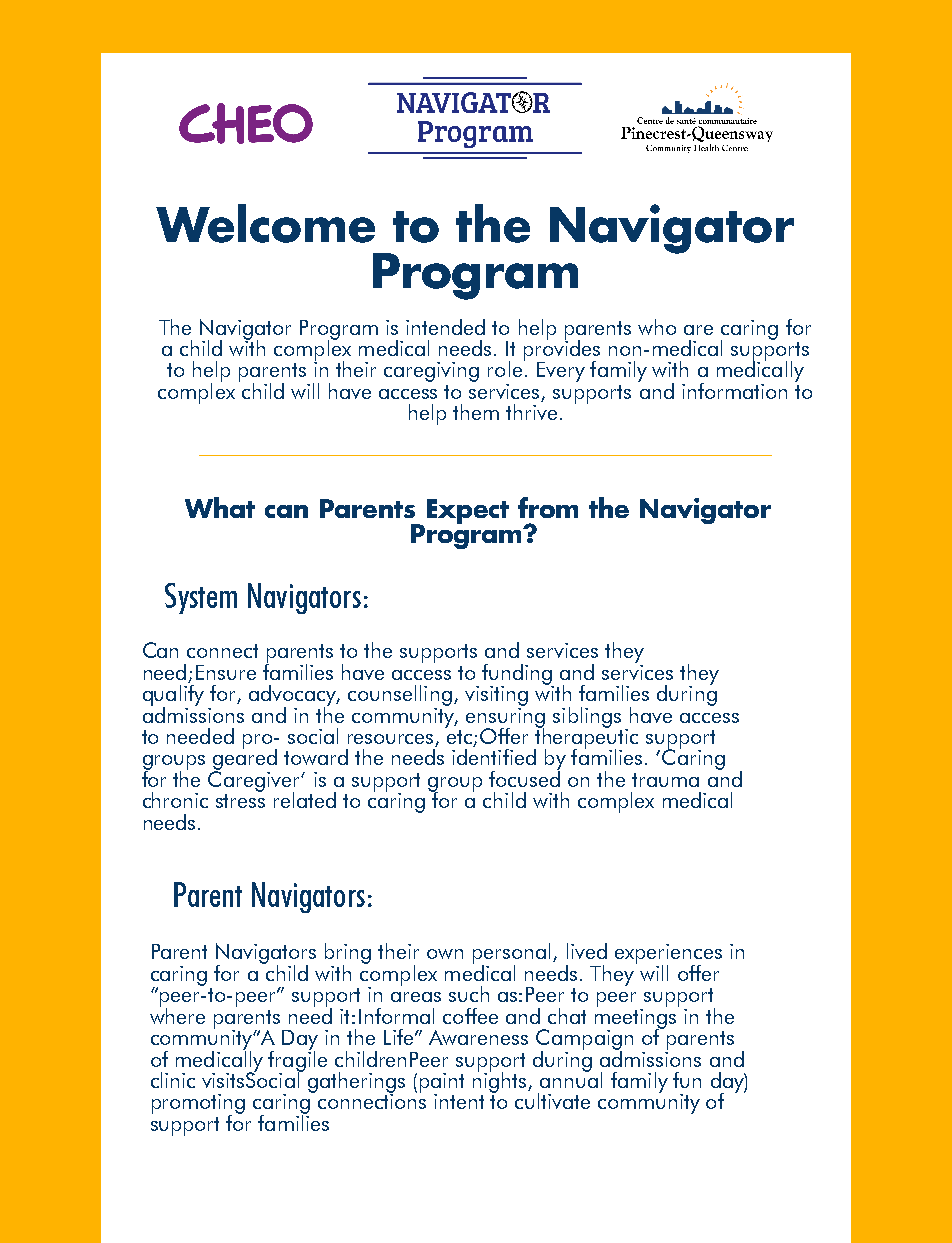  What do you see at coordinates (198, 1105) in the screenshot?
I see `promoting` at bounding box center [198, 1105].
